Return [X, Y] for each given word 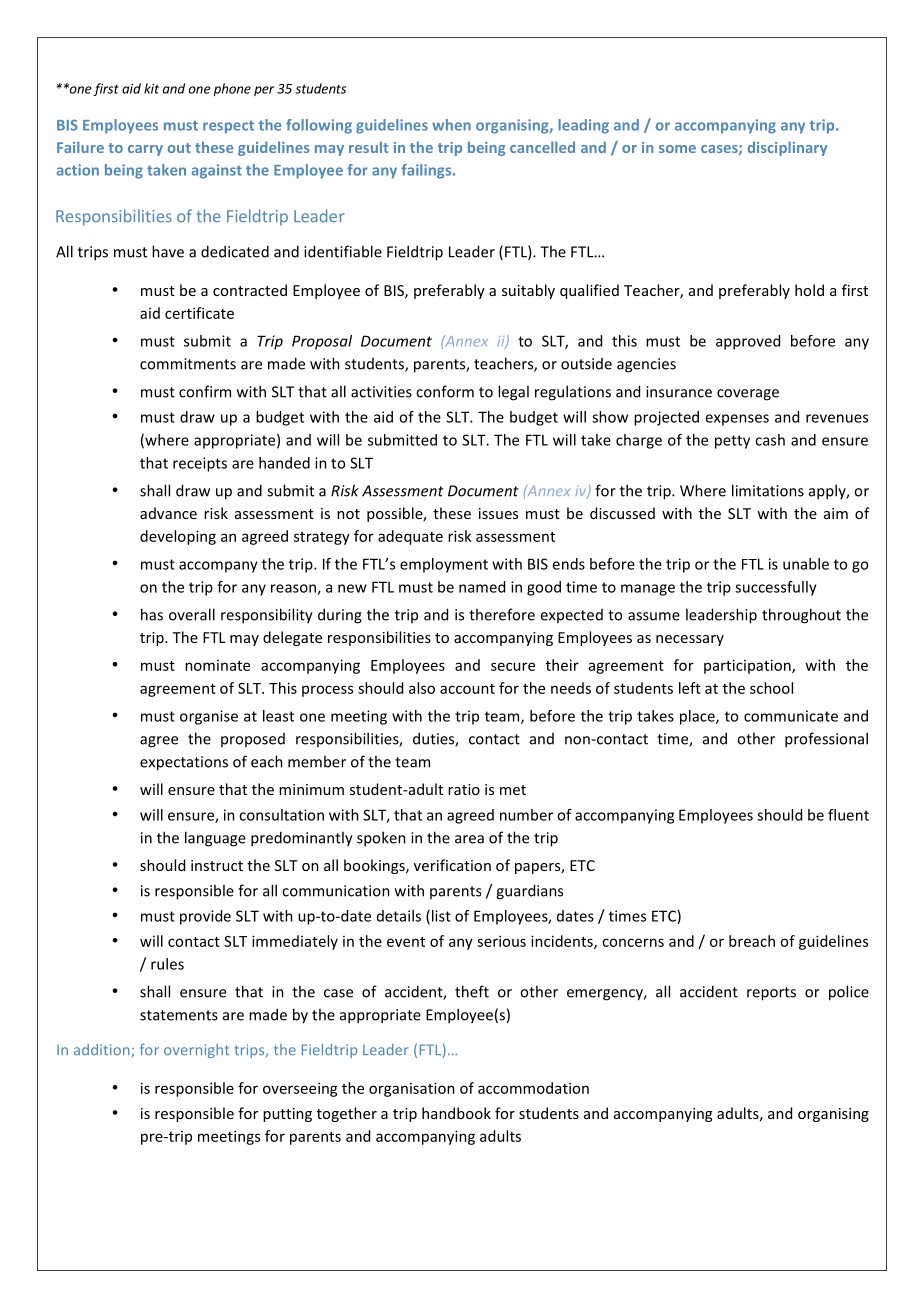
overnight [196, 1051]
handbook [456, 1113]
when [451, 125]
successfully [776, 588]
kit [151, 88]
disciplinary [787, 148]
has [152, 614]
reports [771, 994]
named [482, 587]
